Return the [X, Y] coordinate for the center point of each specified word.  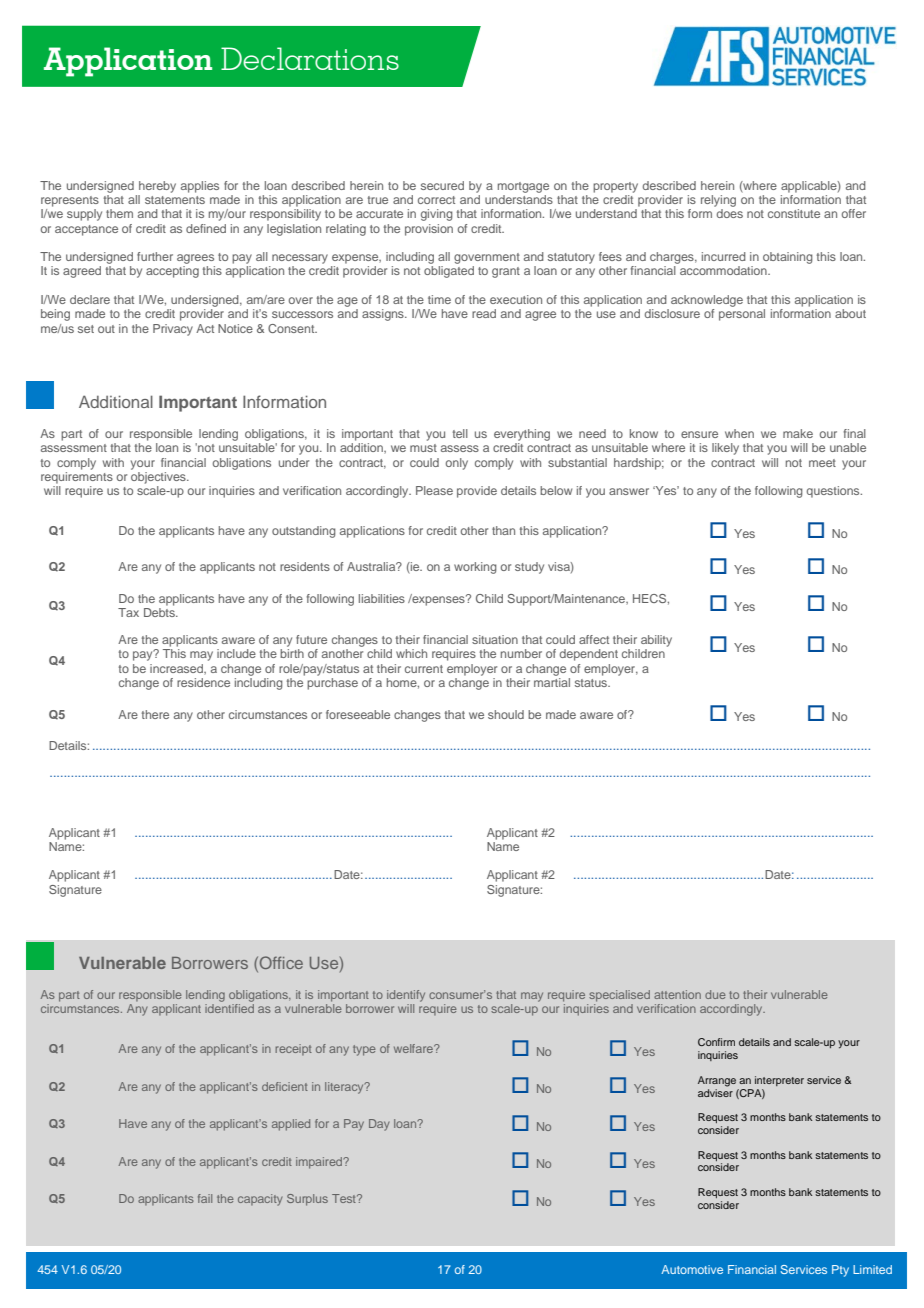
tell [460, 433]
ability [656, 641]
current [424, 669]
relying [718, 201]
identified [229, 1008]
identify [406, 996]
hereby [157, 187]
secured [442, 185]
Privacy [173, 330]
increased [178, 669]
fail [205, 1198]
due [715, 994]
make [798, 433]
